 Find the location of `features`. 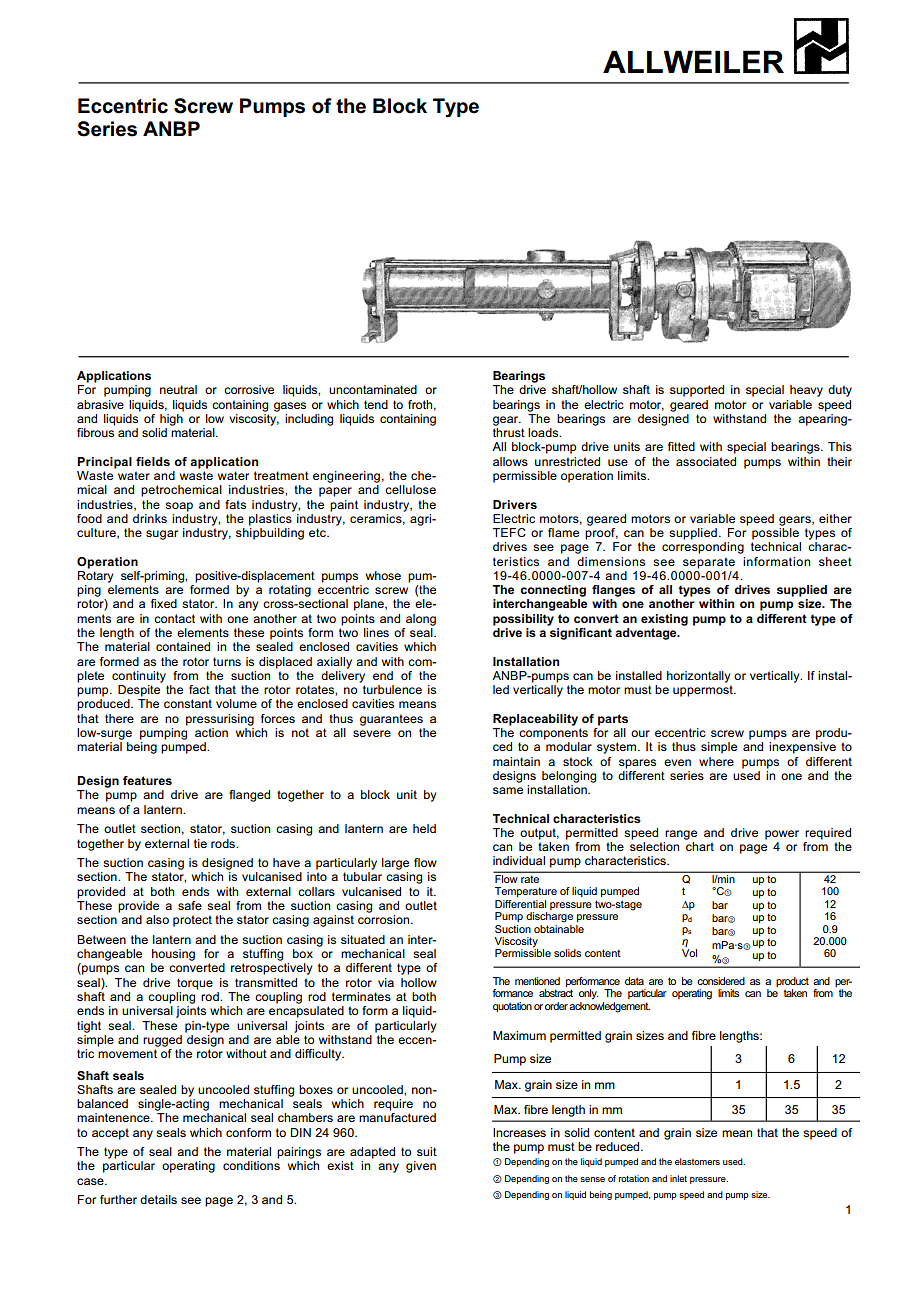

features is located at coordinates (147, 780).
